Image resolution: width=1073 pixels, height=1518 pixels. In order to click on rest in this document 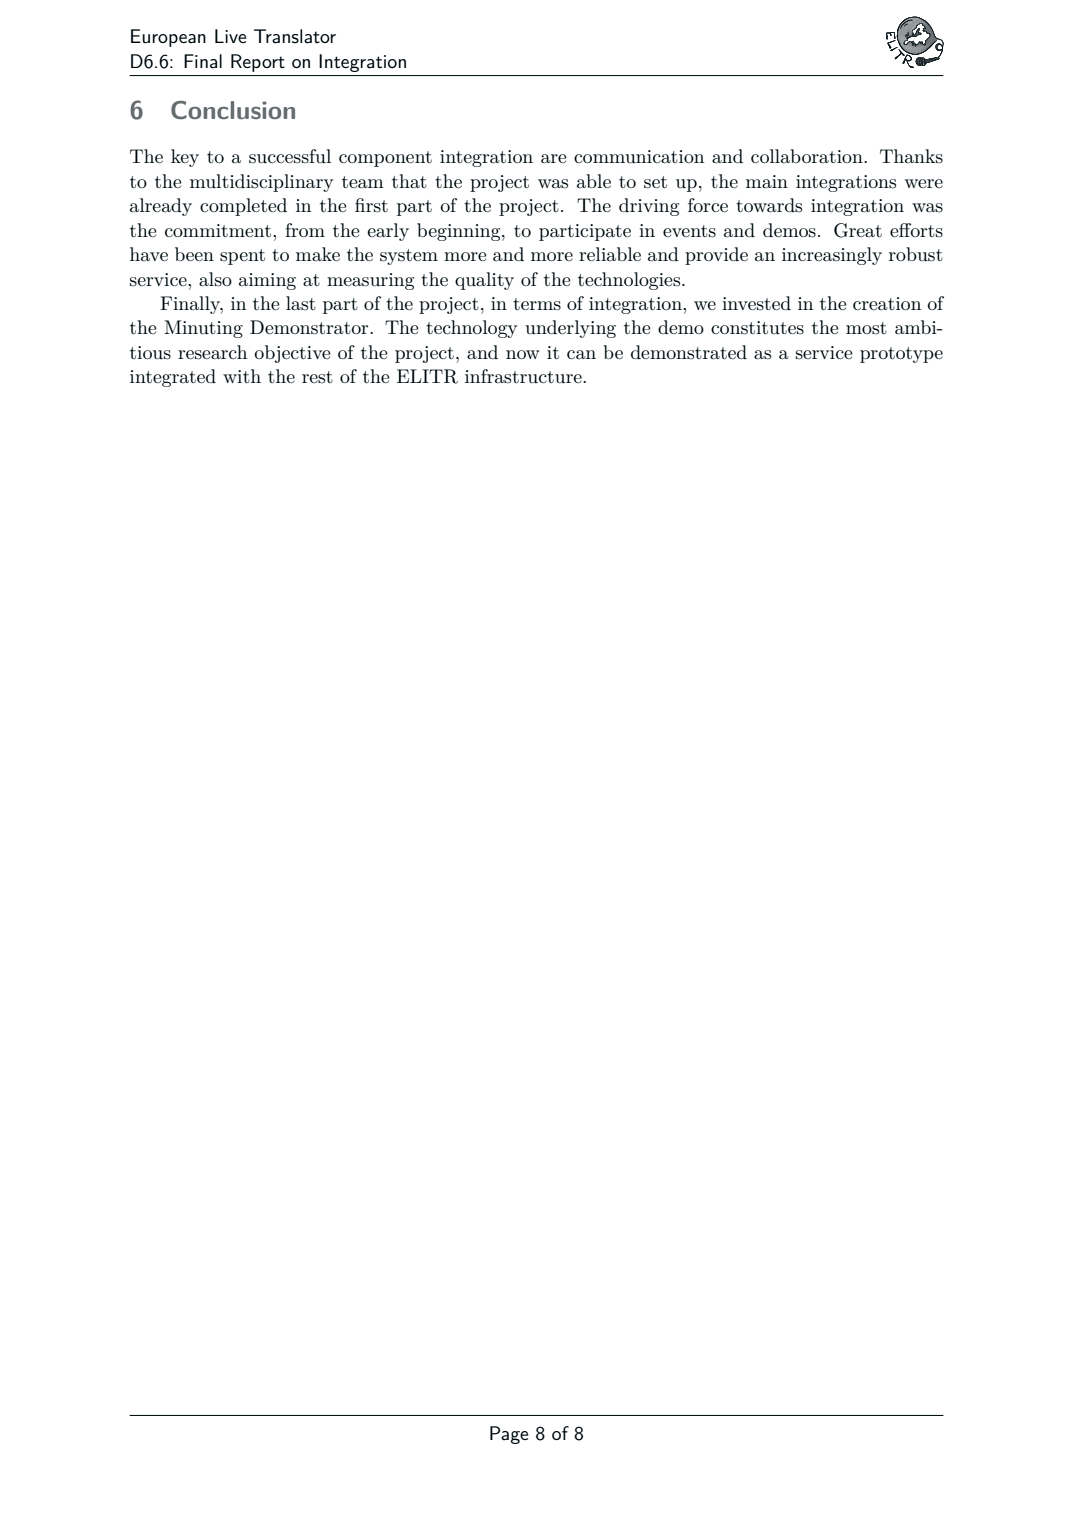, I will do `click(317, 377)`.
